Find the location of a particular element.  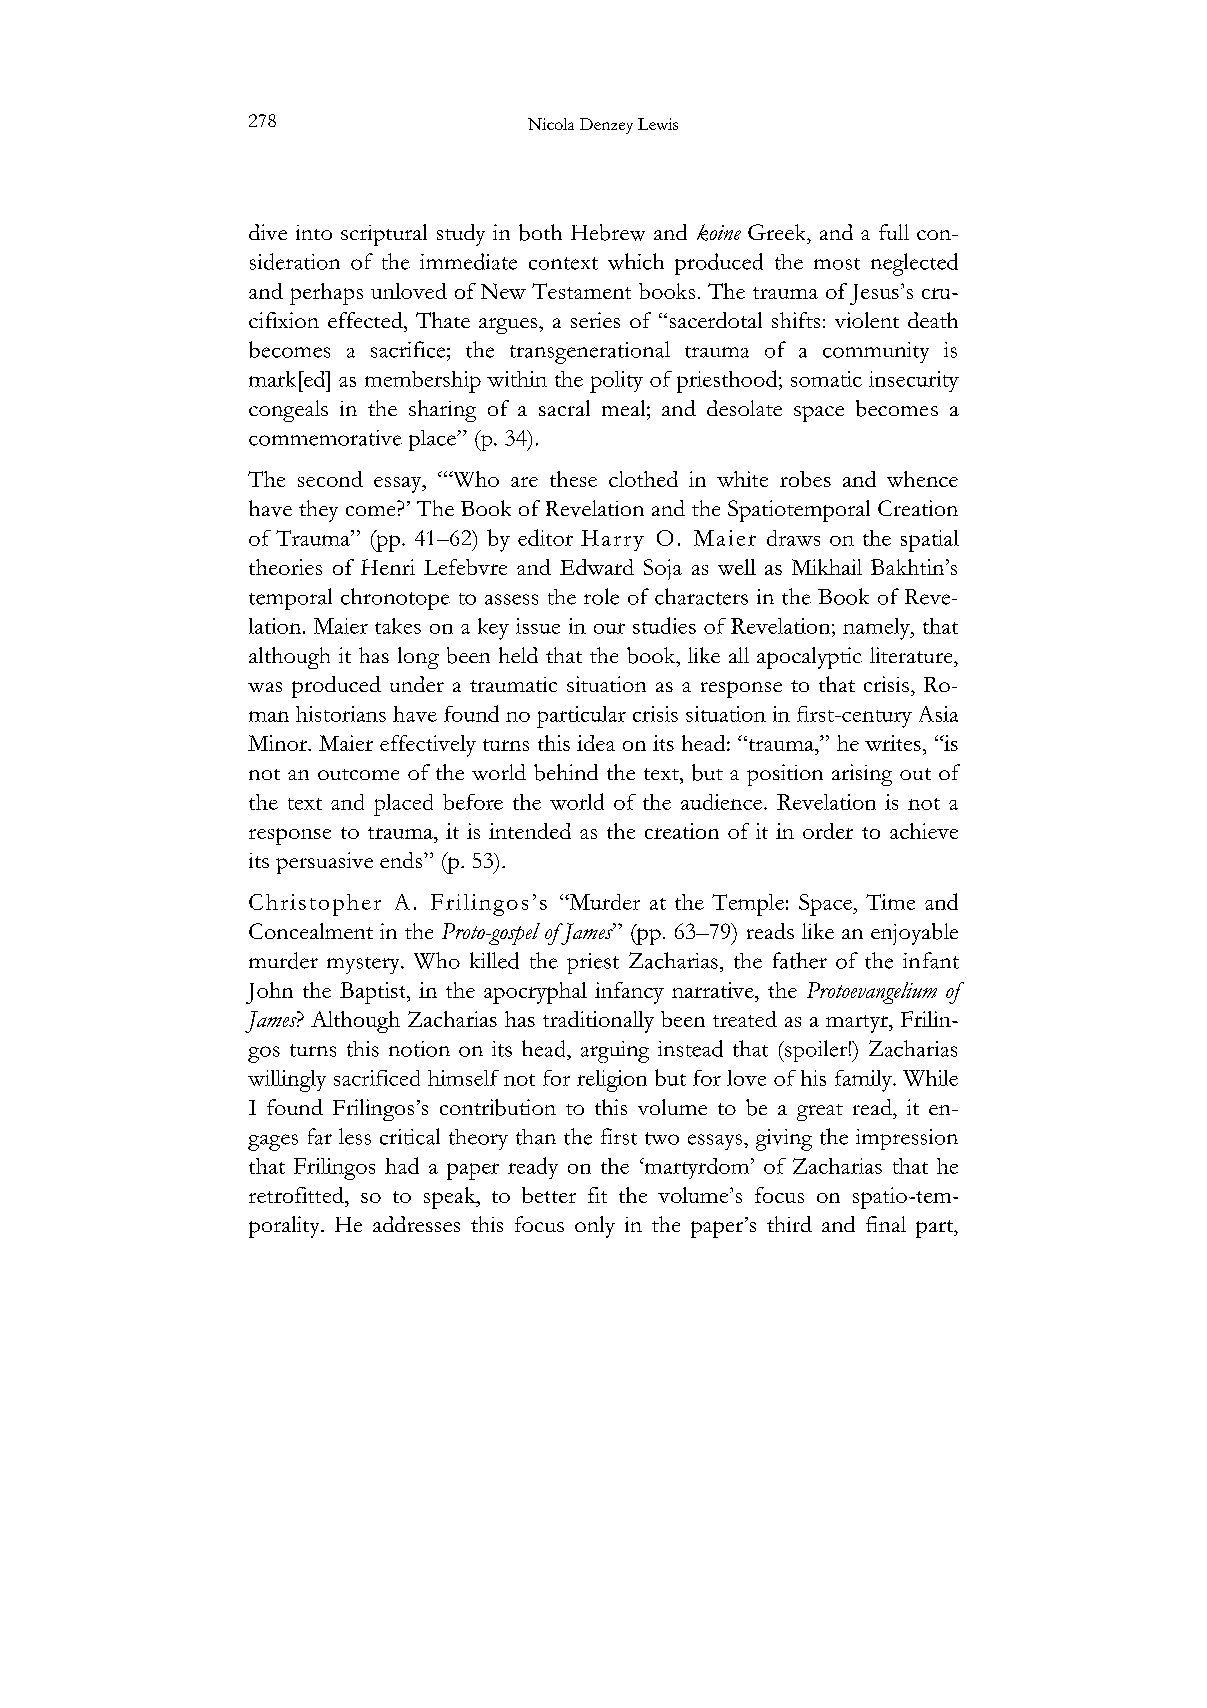

only is located at coordinates (595, 1227).
